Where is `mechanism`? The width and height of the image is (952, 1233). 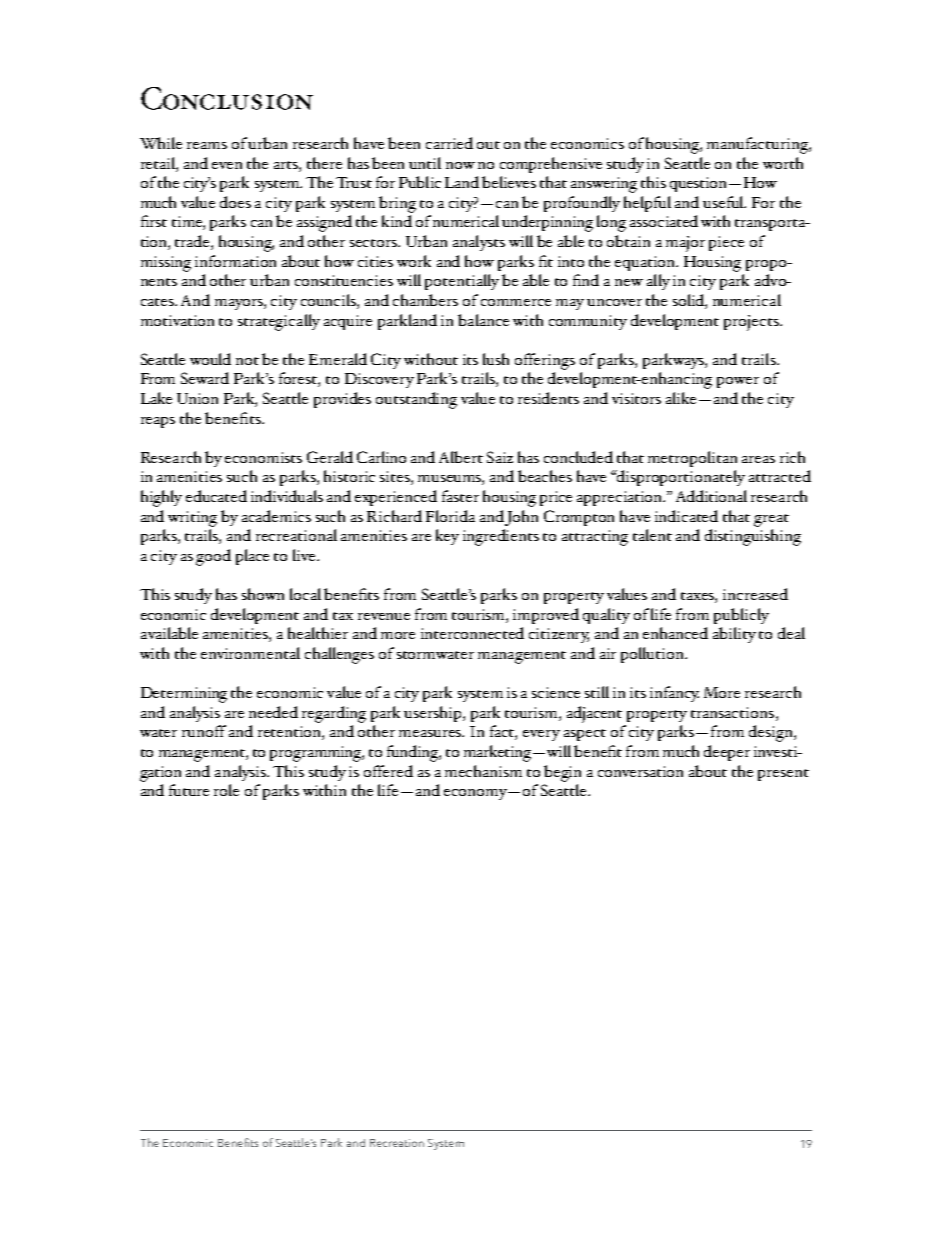
mechanism is located at coordinates (483, 771).
